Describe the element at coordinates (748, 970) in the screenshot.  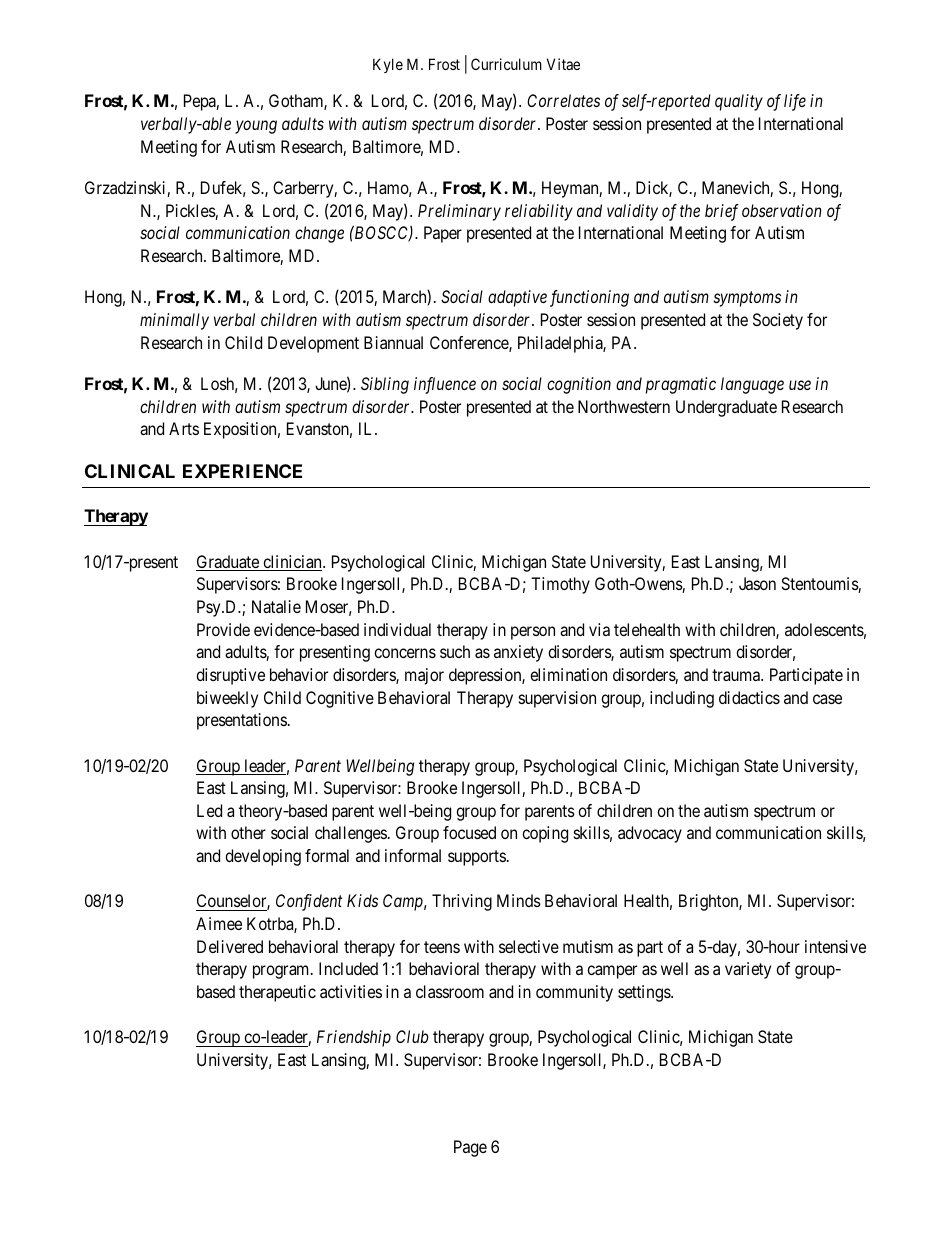
I see `variety` at that location.
